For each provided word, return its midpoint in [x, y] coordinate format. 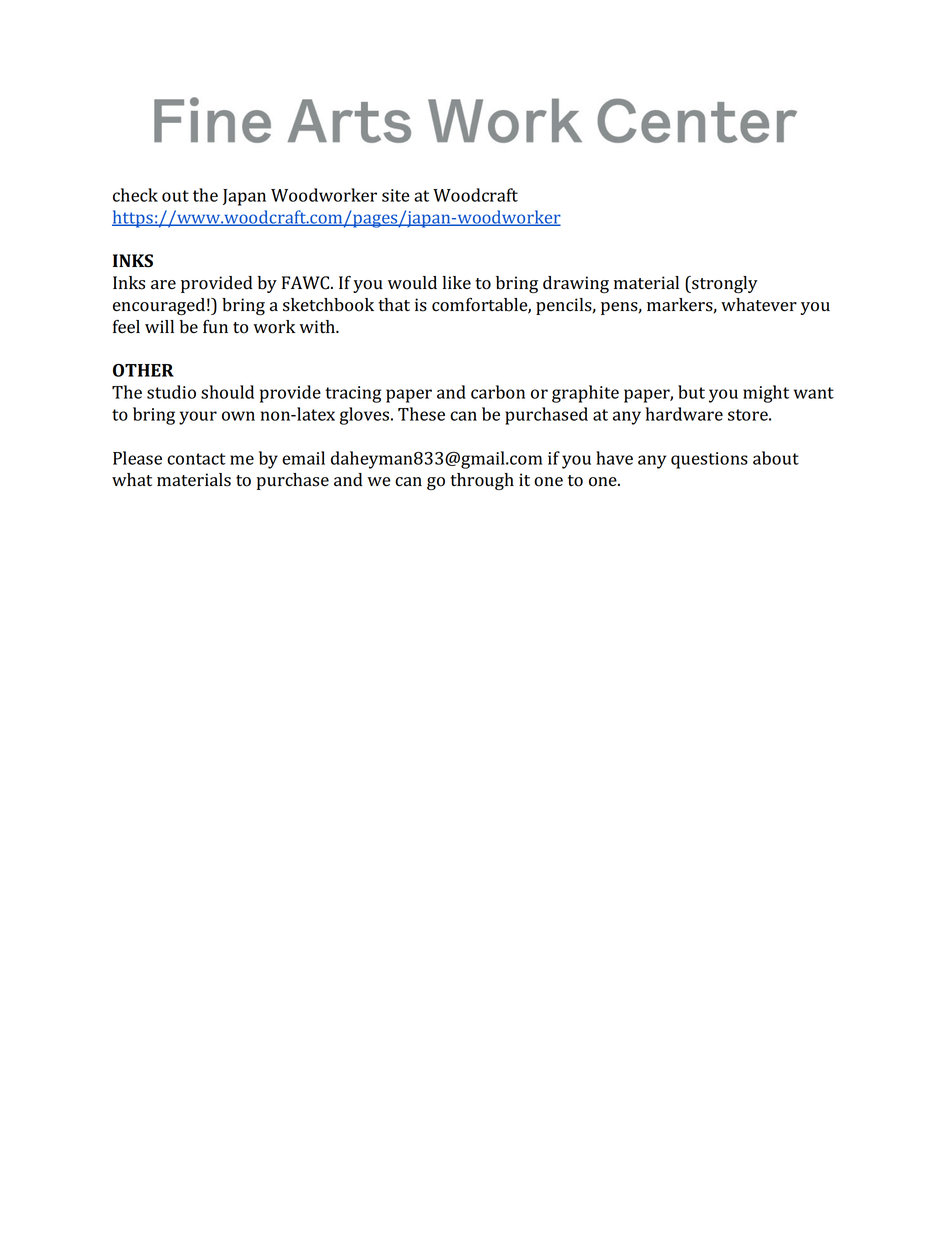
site [396, 195]
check [135, 195]
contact [196, 459]
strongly [724, 285]
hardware [684, 414]
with [318, 326]
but [691, 392]
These [421, 414]
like [456, 283]
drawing [576, 285]
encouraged [159, 307]
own [238, 416]
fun [215, 326]
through [482, 481]
